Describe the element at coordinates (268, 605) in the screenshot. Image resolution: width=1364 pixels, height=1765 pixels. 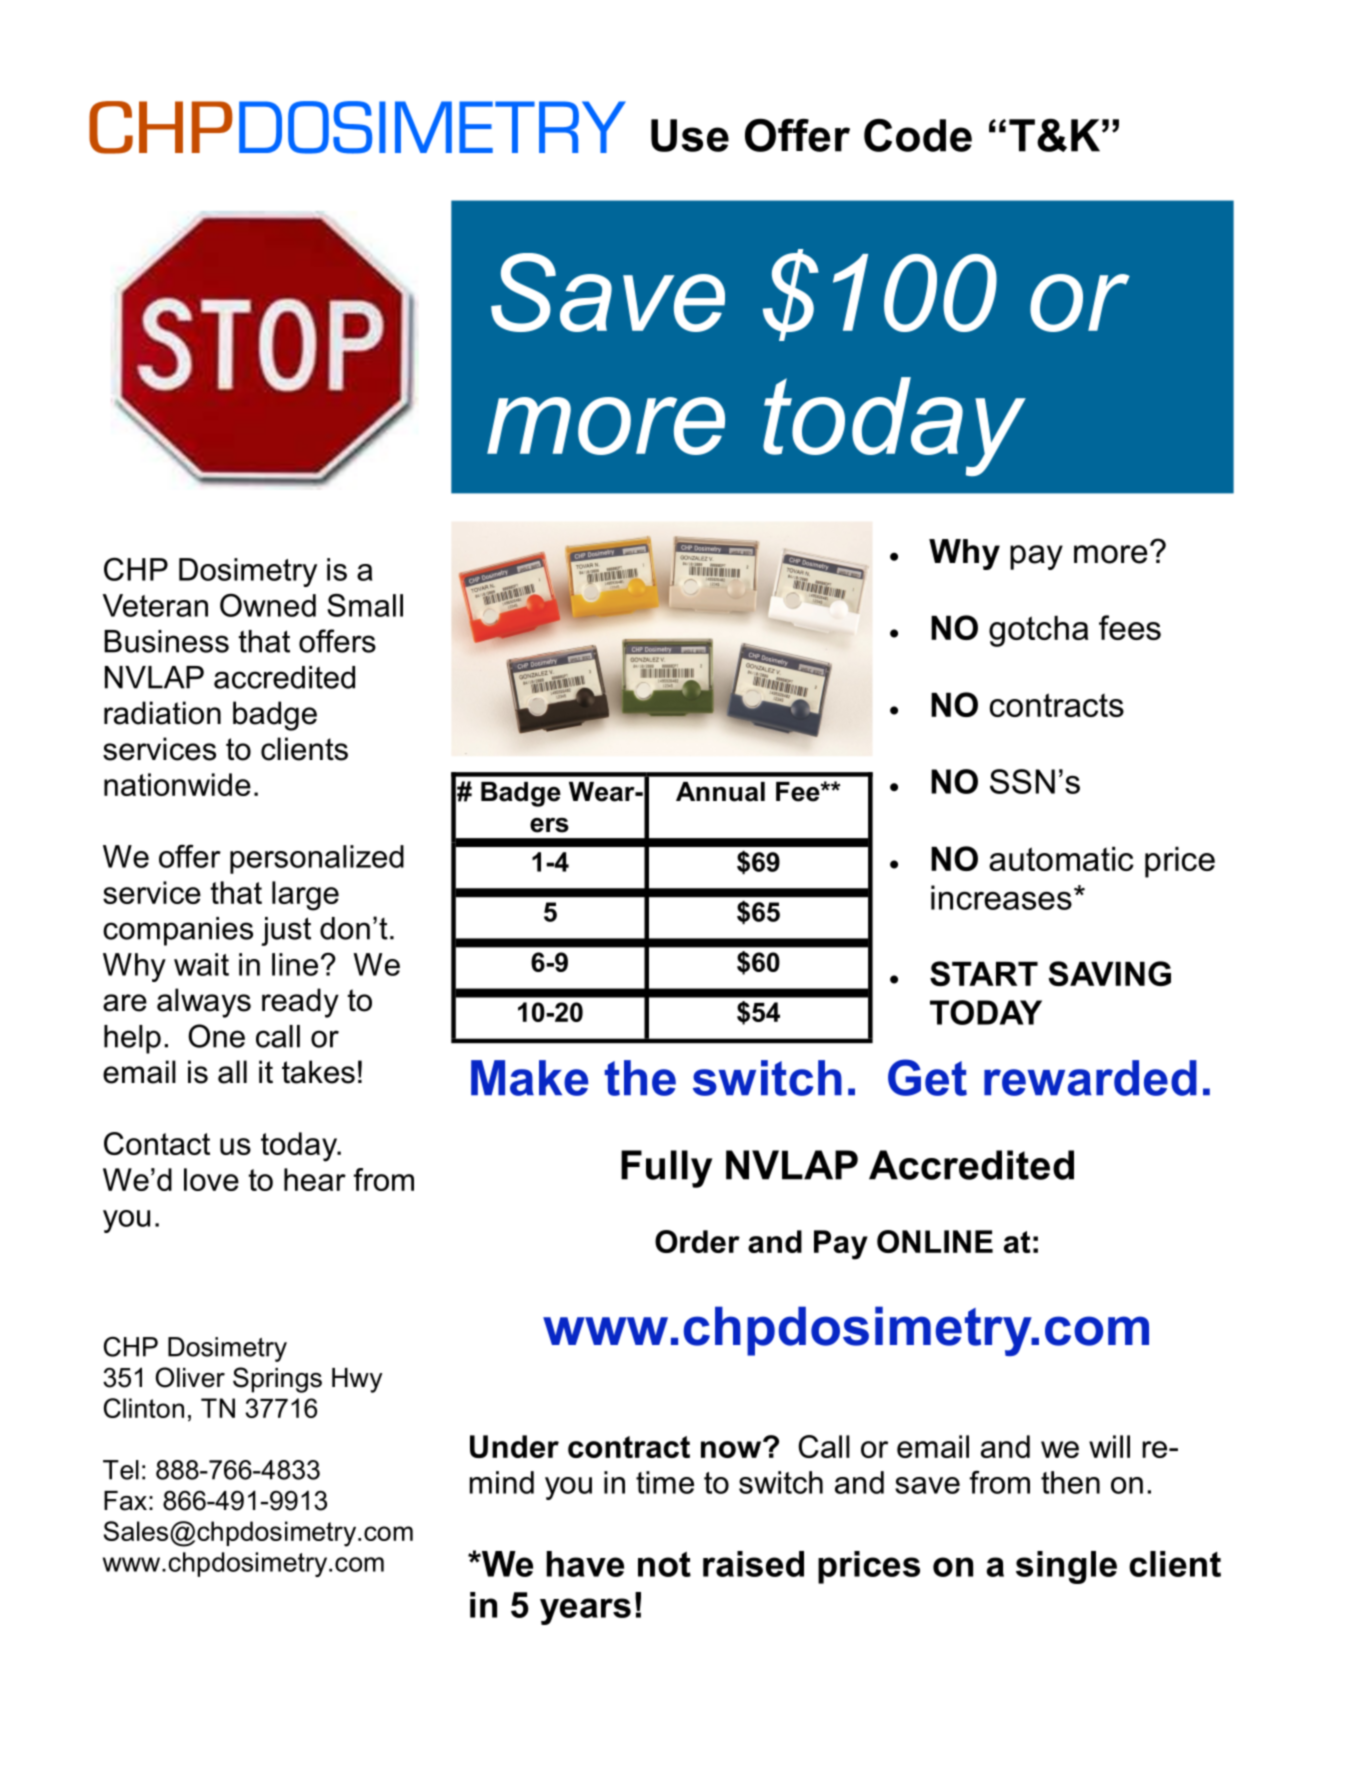
I see `Owned` at that location.
